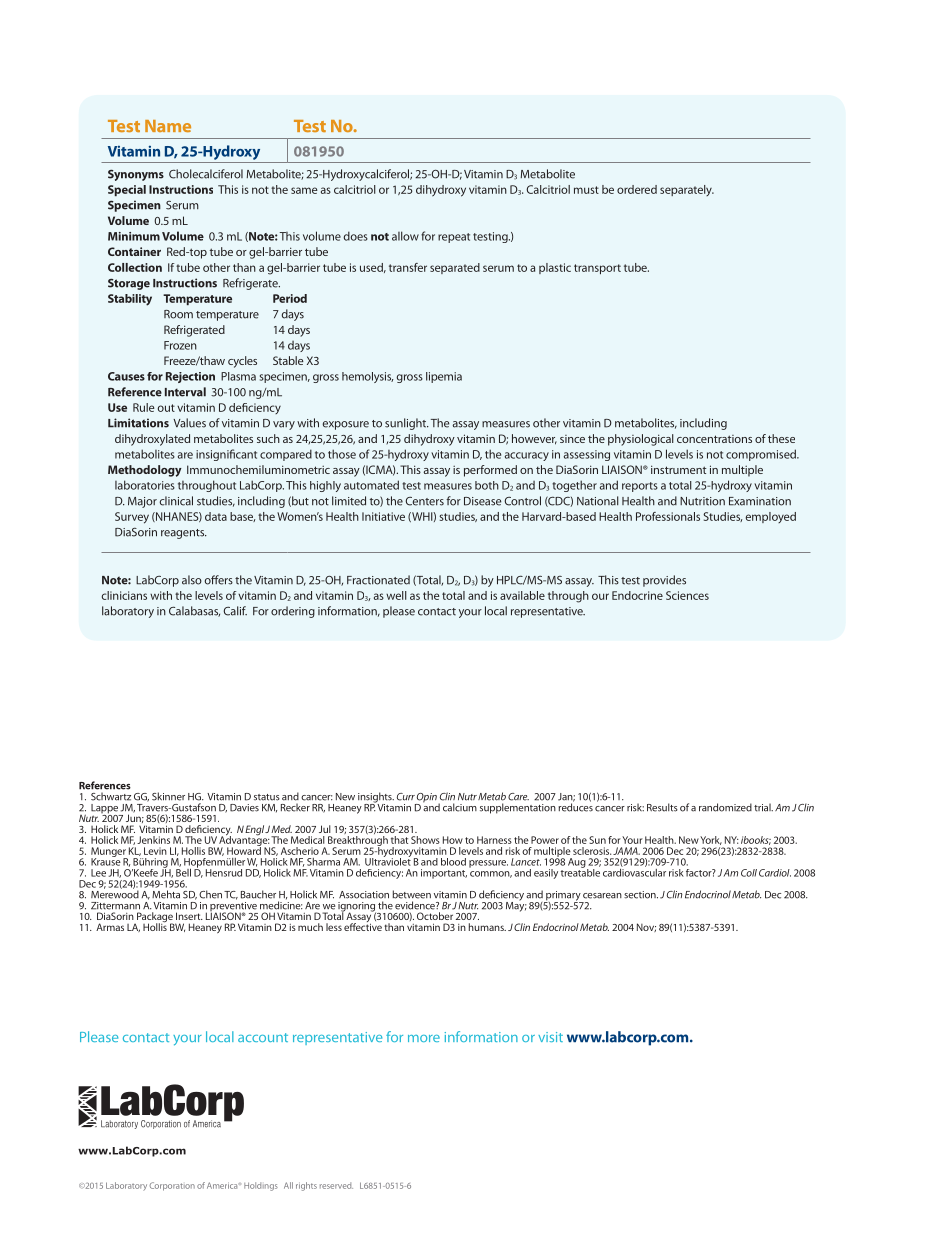 This image has width=952, height=1233. Describe the element at coordinates (407, 424) in the image. I see `sunlight` at that location.
